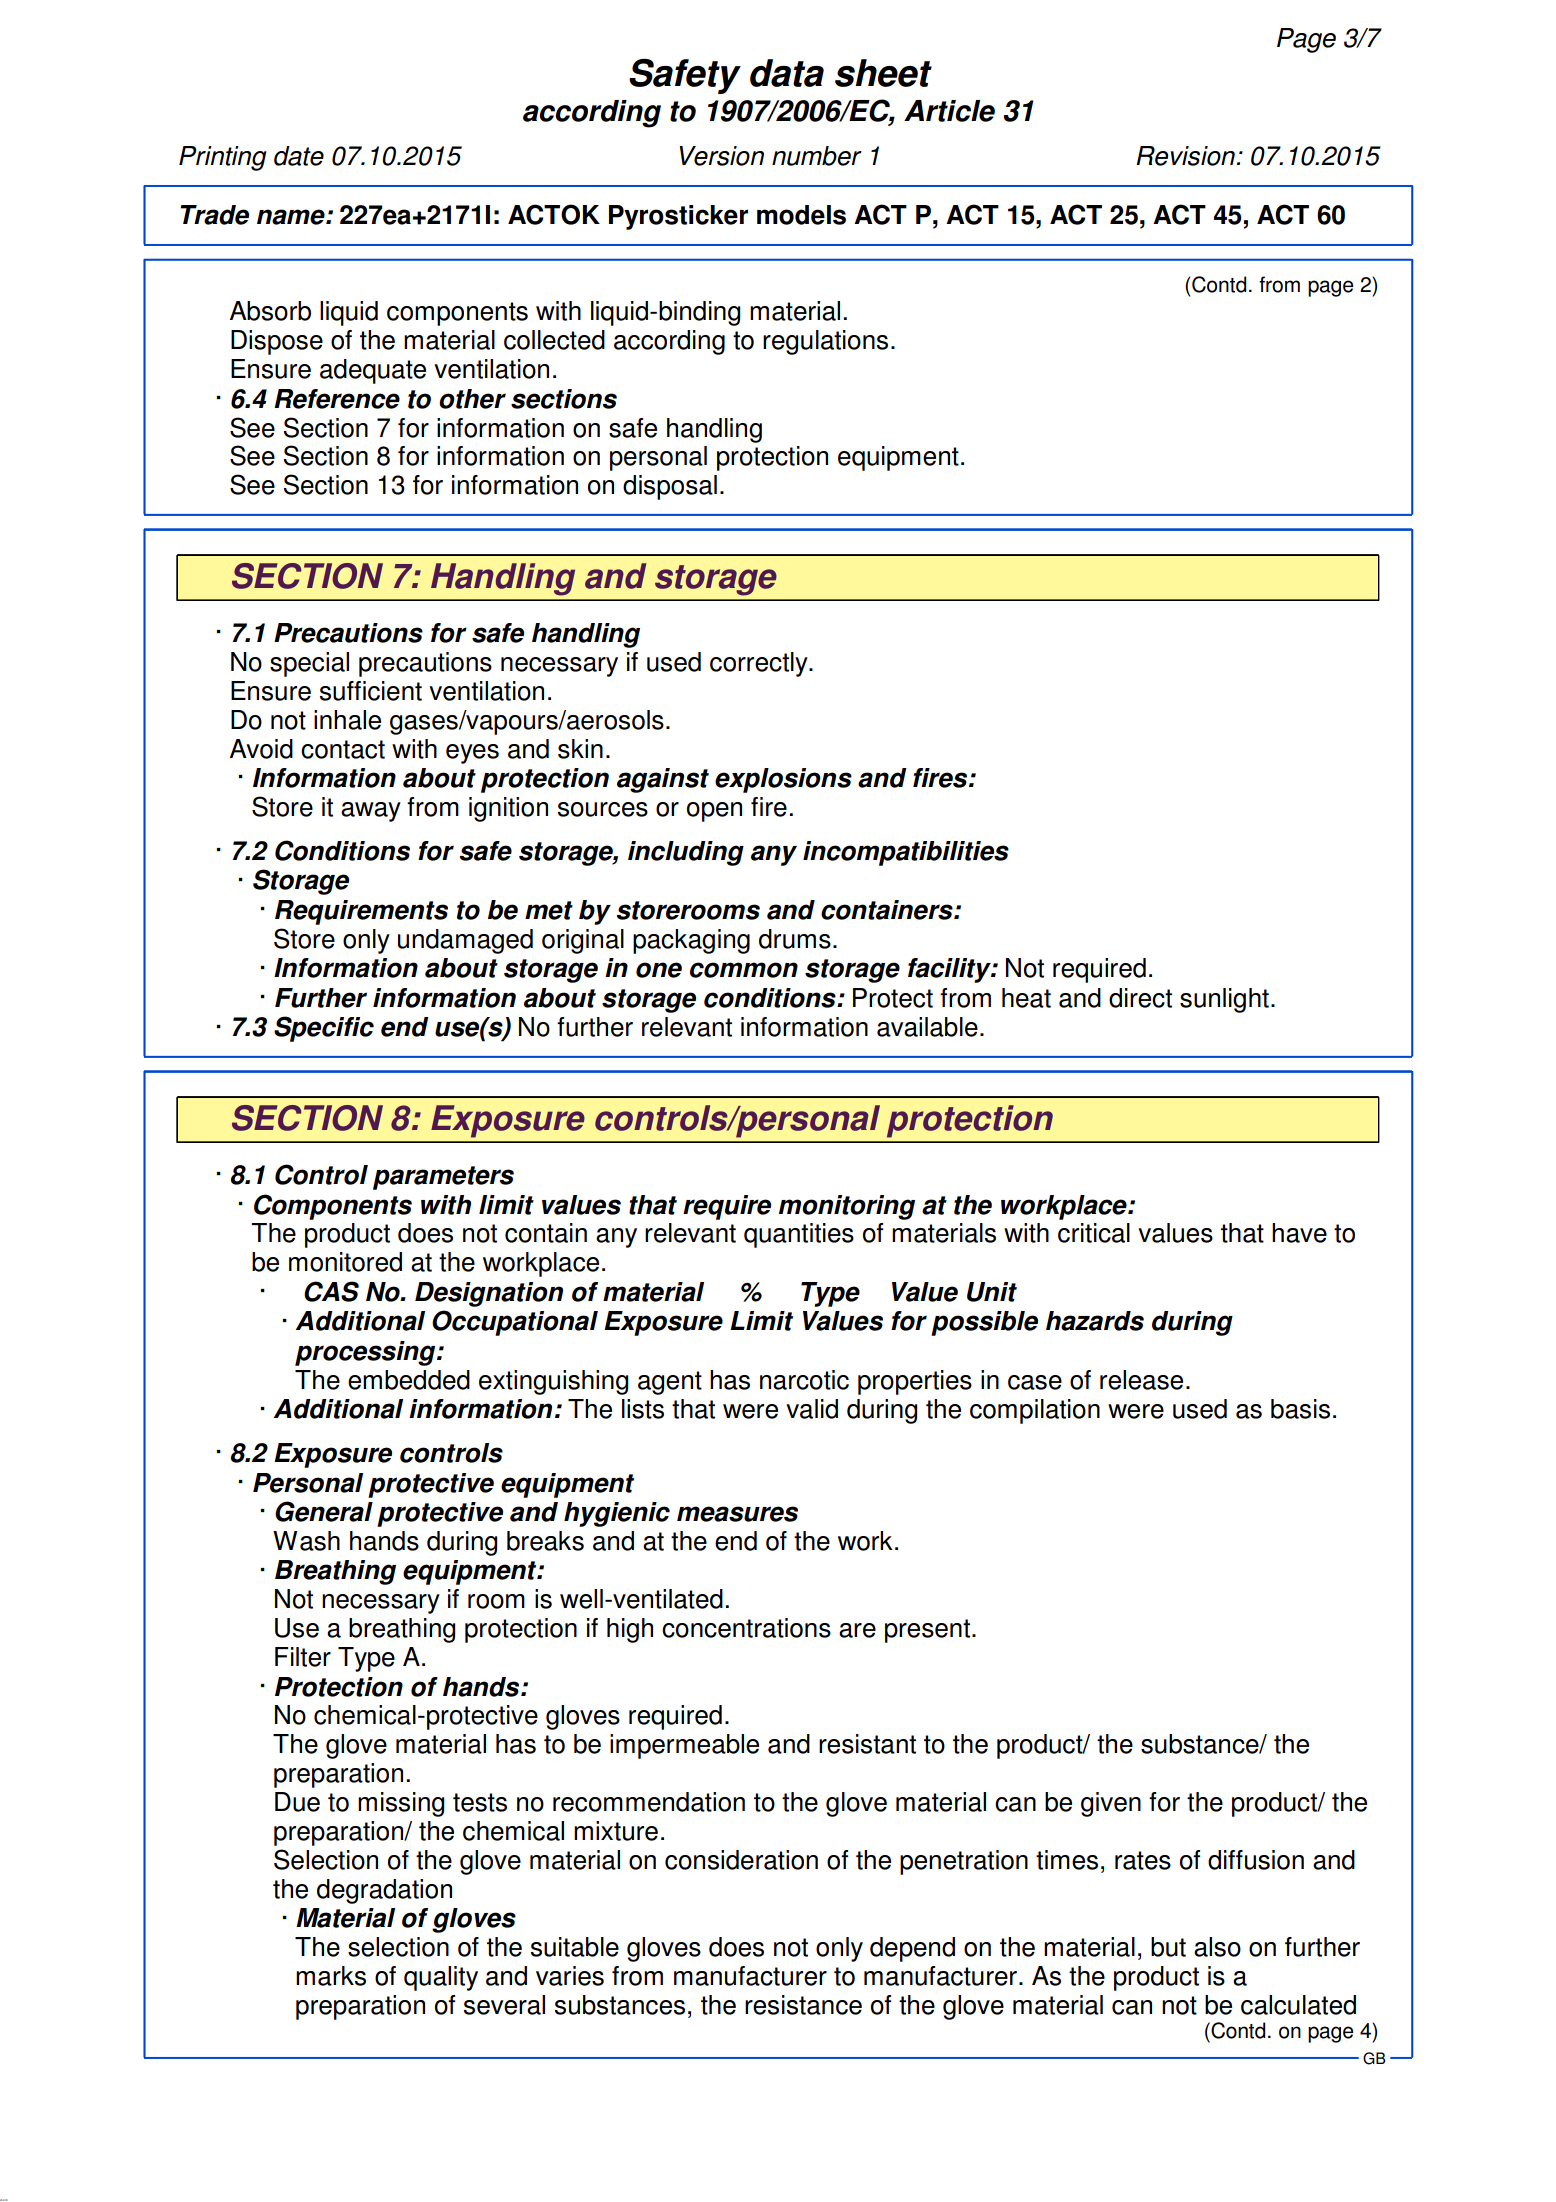 This screenshot has height=2202, width=1556. Describe the element at coordinates (331, 1976) in the screenshot. I see `marks` at that location.
